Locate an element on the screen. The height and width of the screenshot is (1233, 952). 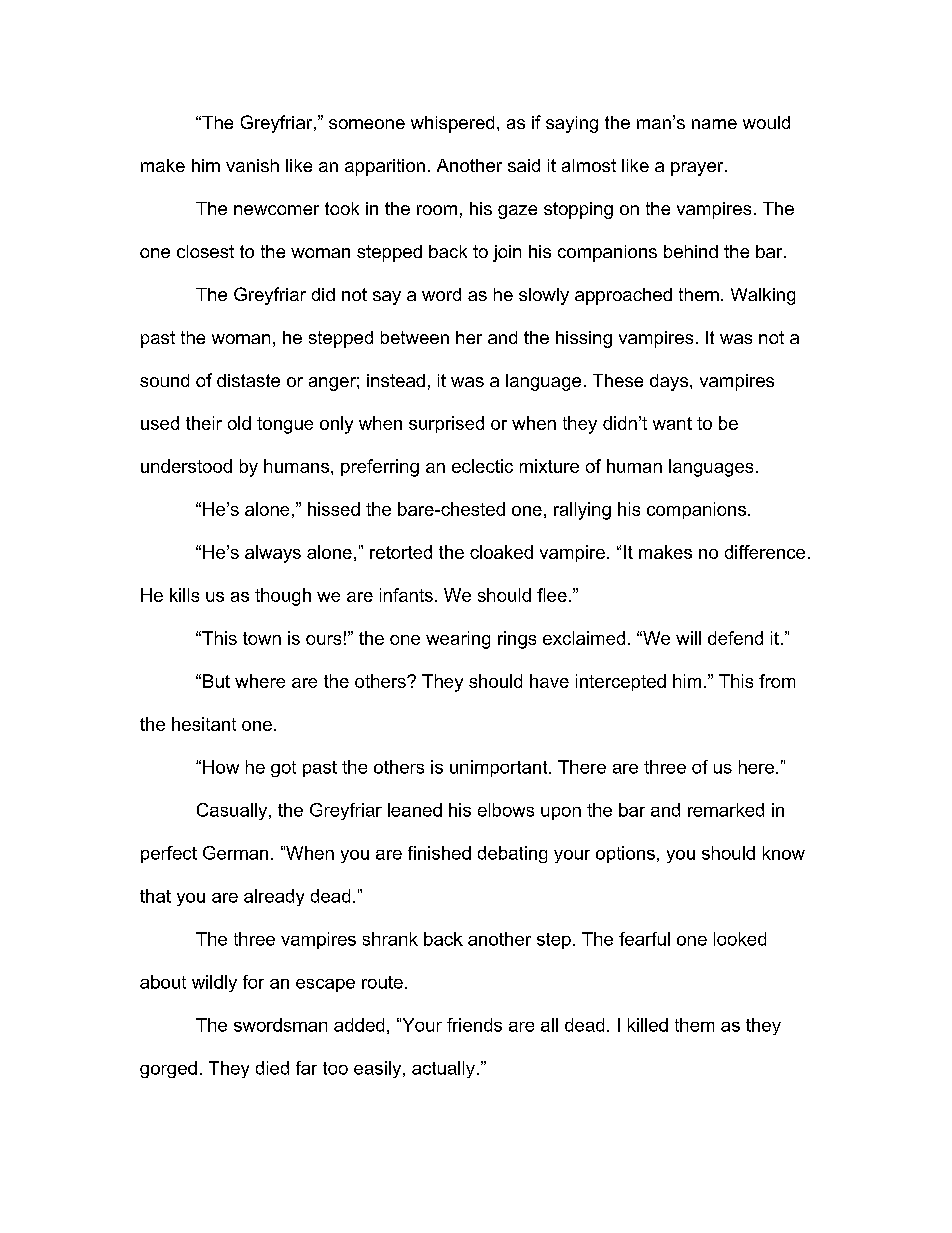
difference is located at coordinates (765, 552).
